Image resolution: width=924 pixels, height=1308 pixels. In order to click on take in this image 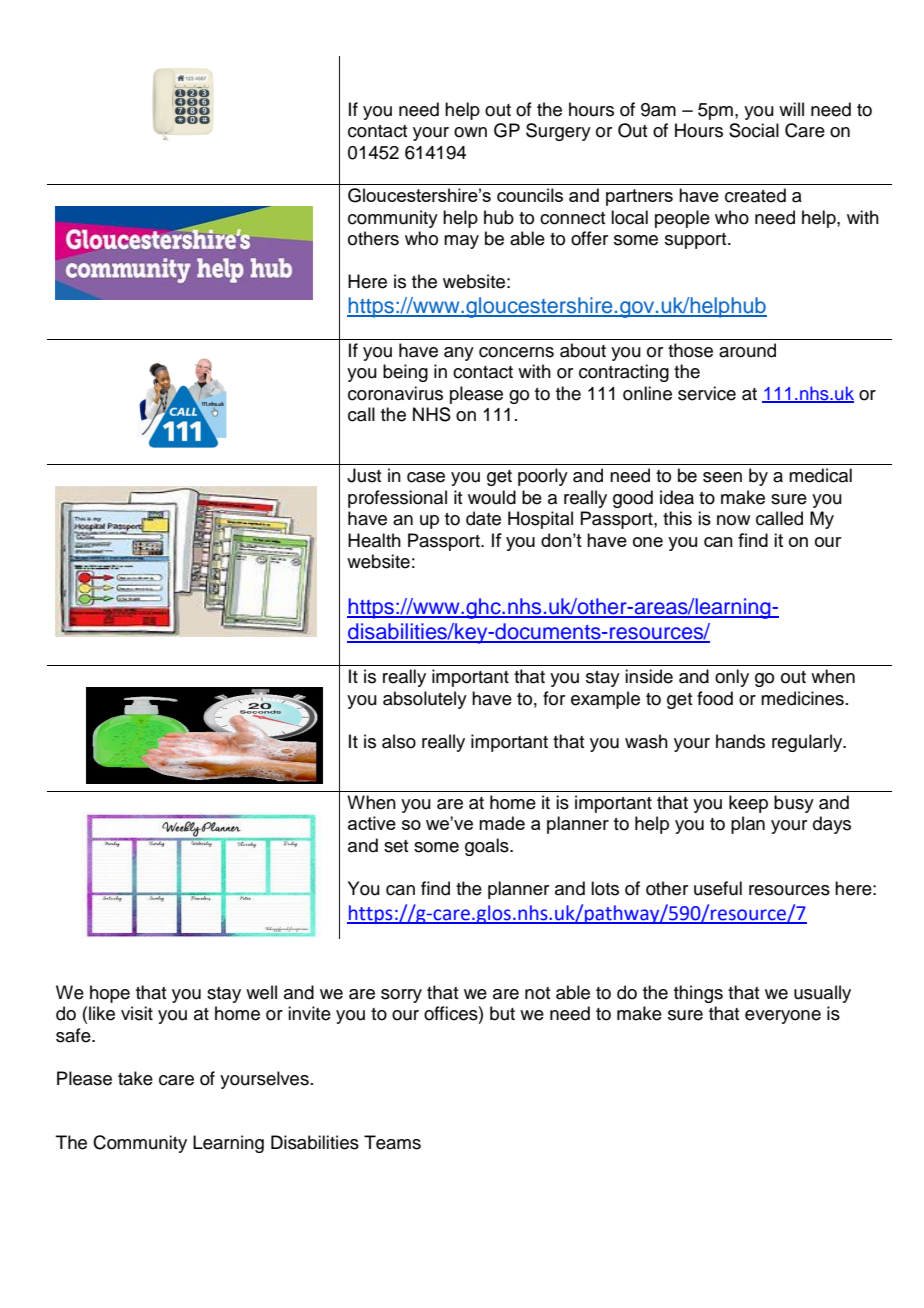, I will do `click(135, 1078)`.
